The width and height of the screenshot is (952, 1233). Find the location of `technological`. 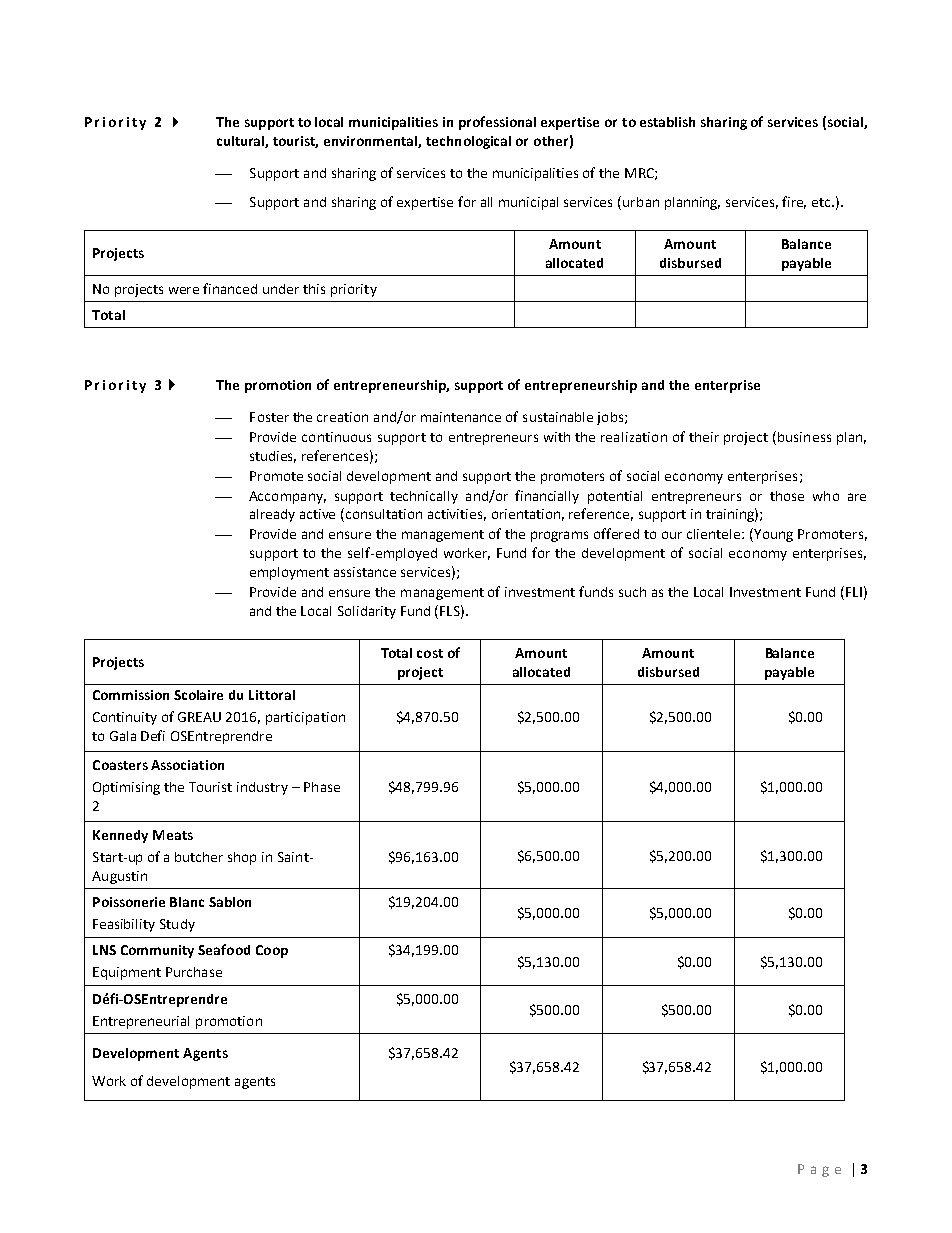

technological is located at coordinates (468, 142).
